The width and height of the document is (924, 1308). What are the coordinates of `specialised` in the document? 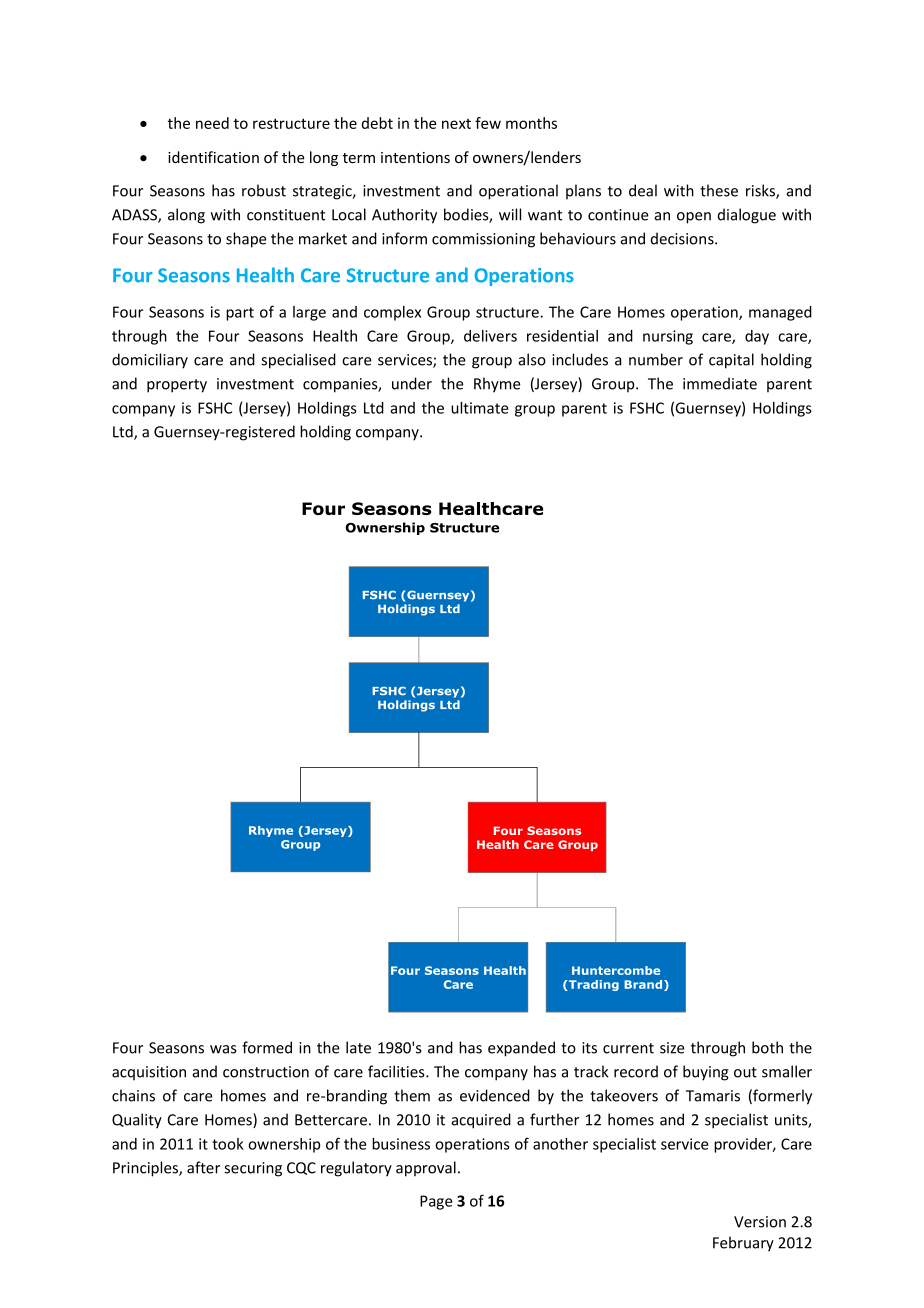 It's located at (298, 361).
